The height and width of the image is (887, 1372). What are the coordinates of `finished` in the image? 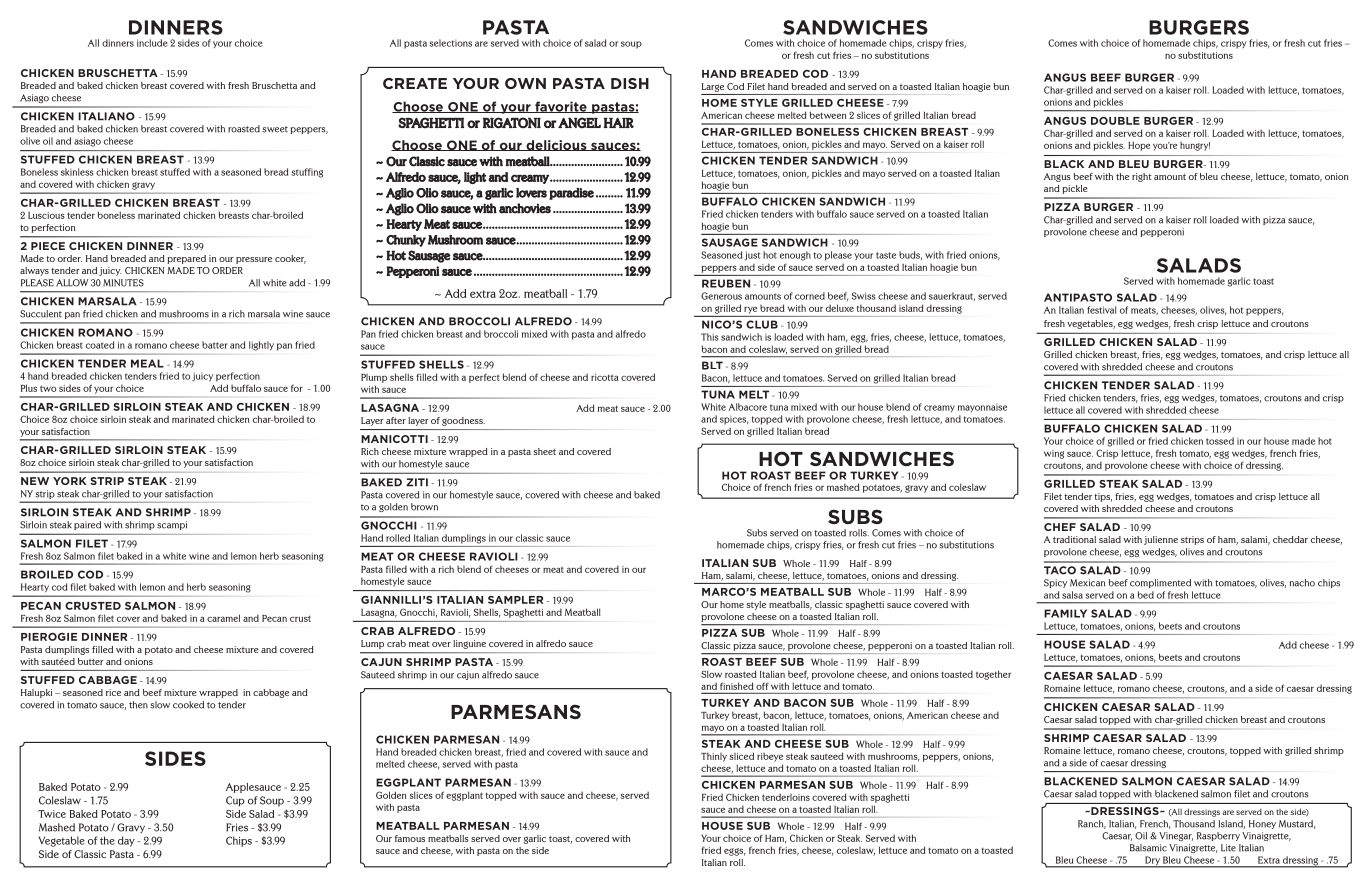 It's located at (736, 686).
